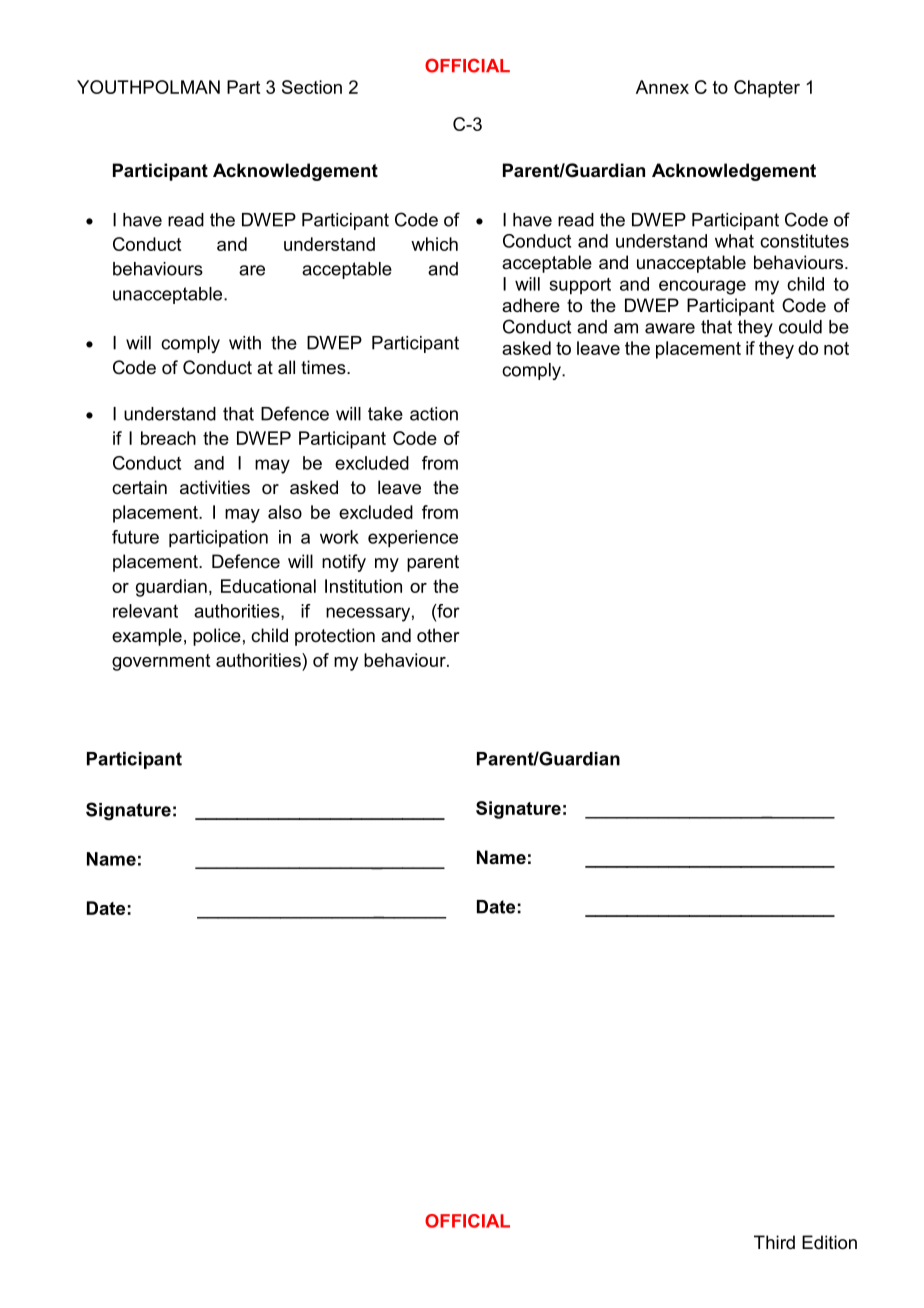 The height and width of the screenshot is (1308, 924). What do you see at coordinates (434, 244) in the screenshot?
I see `which` at bounding box center [434, 244].
